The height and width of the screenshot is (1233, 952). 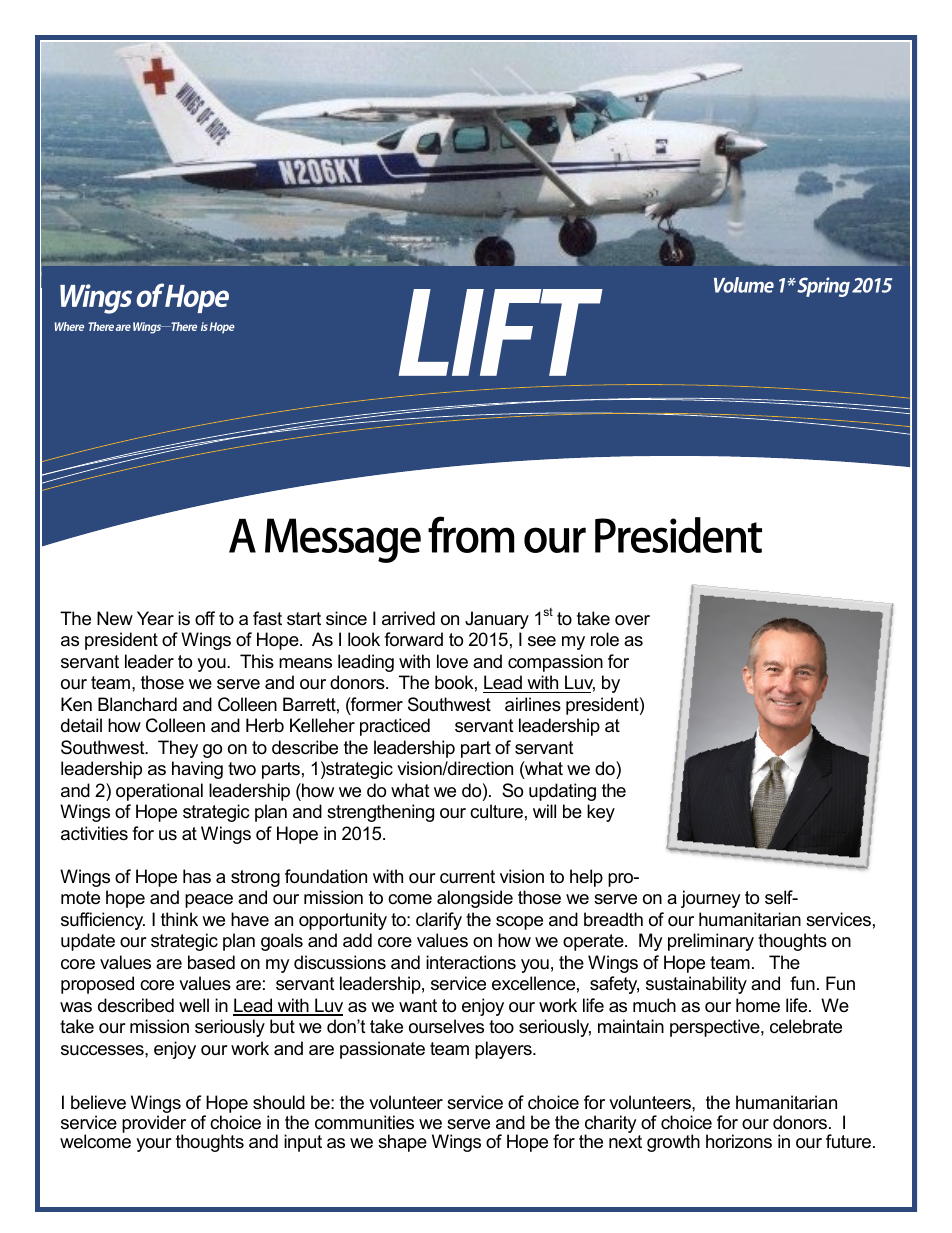 What do you see at coordinates (601, 813) in the screenshot?
I see `key` at bounding box center [601, 813].
